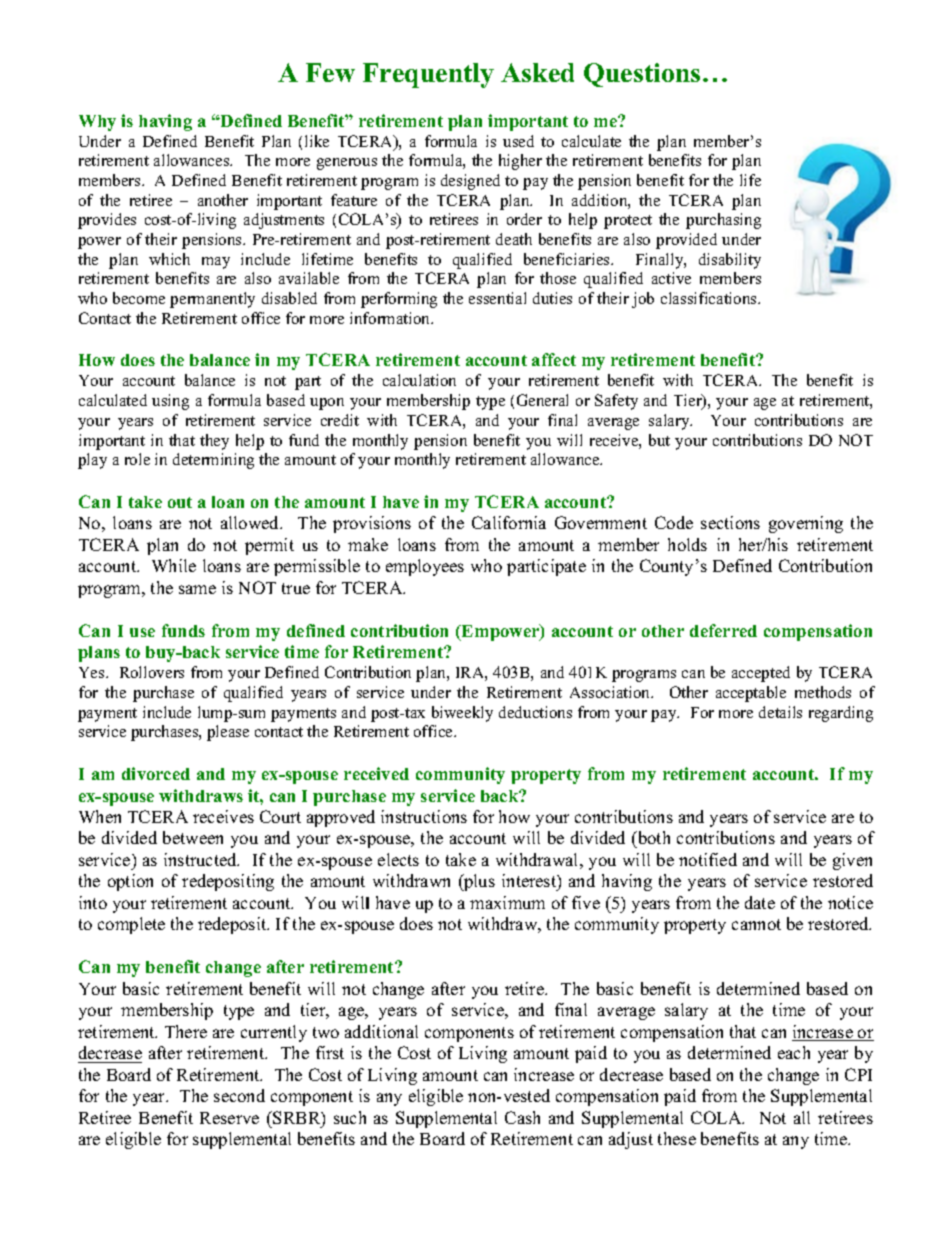  What do you see at coordinates (642, 75) in the screenshot?
I see `Questions` at bounding box center [642, 75].
